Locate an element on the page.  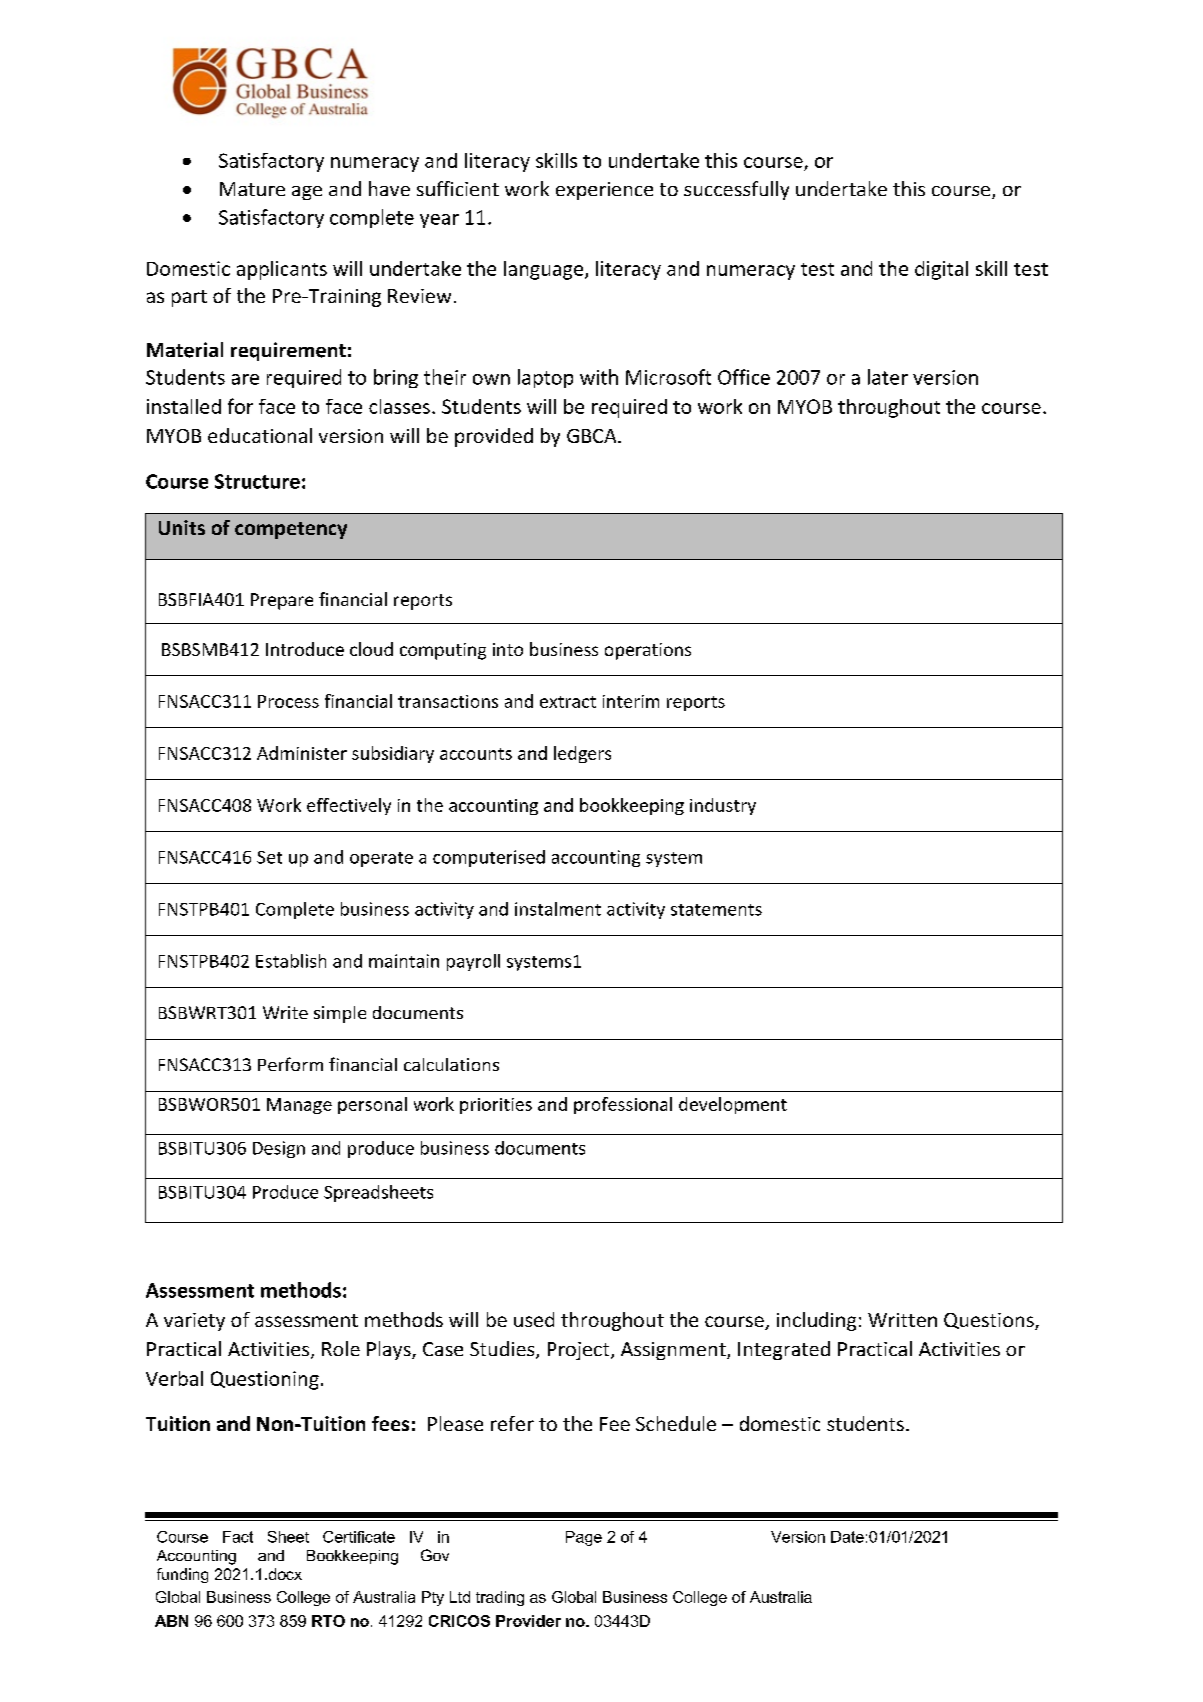
development is located at coordinates (733, 1105).
